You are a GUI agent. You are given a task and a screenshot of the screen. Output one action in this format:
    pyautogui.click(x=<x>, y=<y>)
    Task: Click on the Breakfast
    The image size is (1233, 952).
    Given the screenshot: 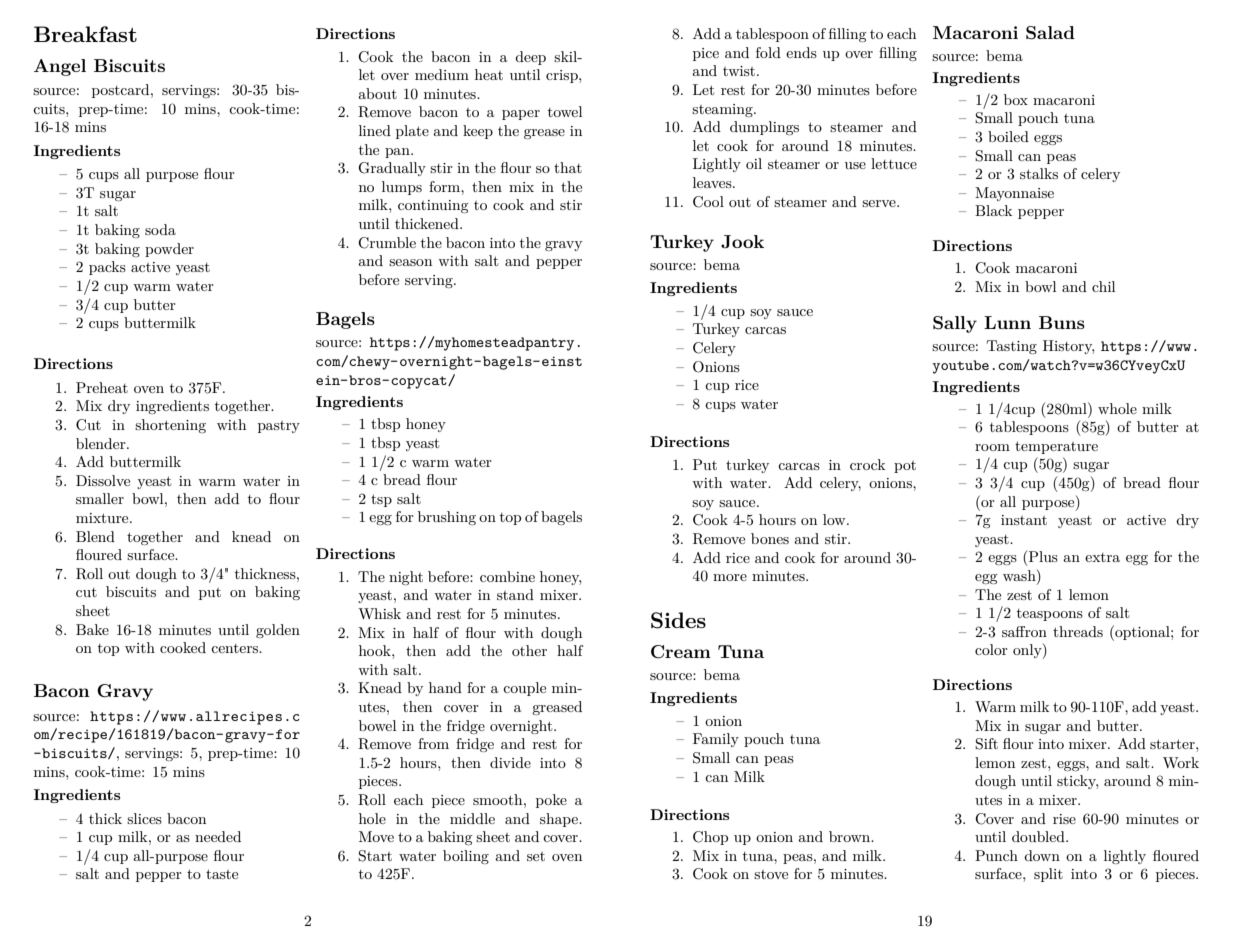 What is the action you would take?
    pyautogui.click(x=85, y=34)
